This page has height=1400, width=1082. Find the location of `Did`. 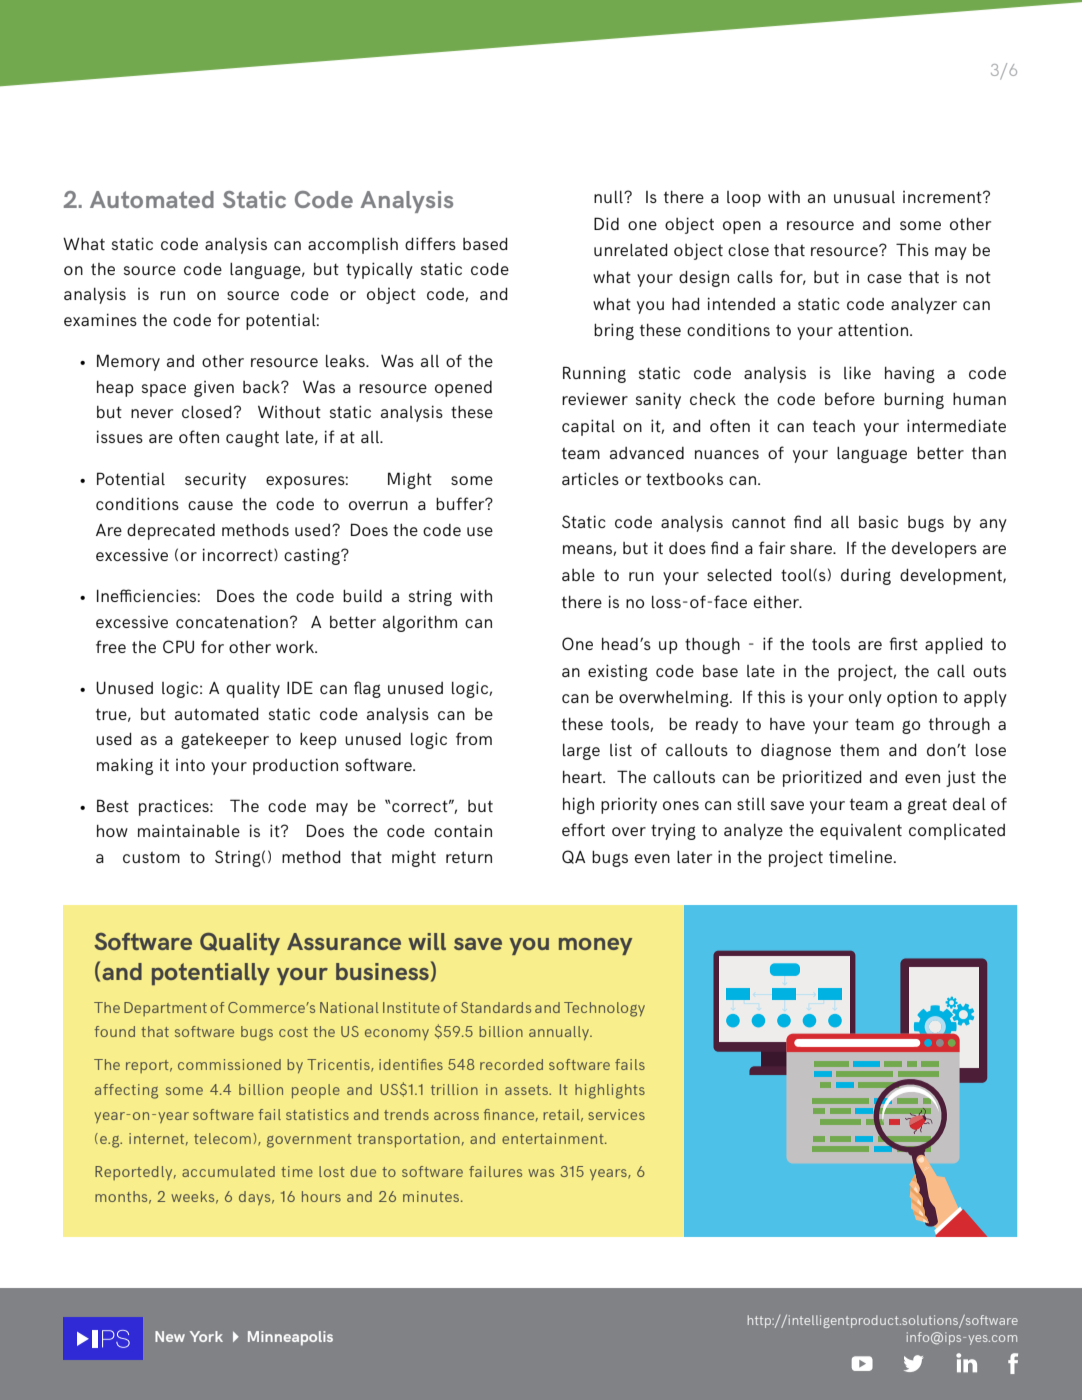

Did is located at coordinates (606, 223).
